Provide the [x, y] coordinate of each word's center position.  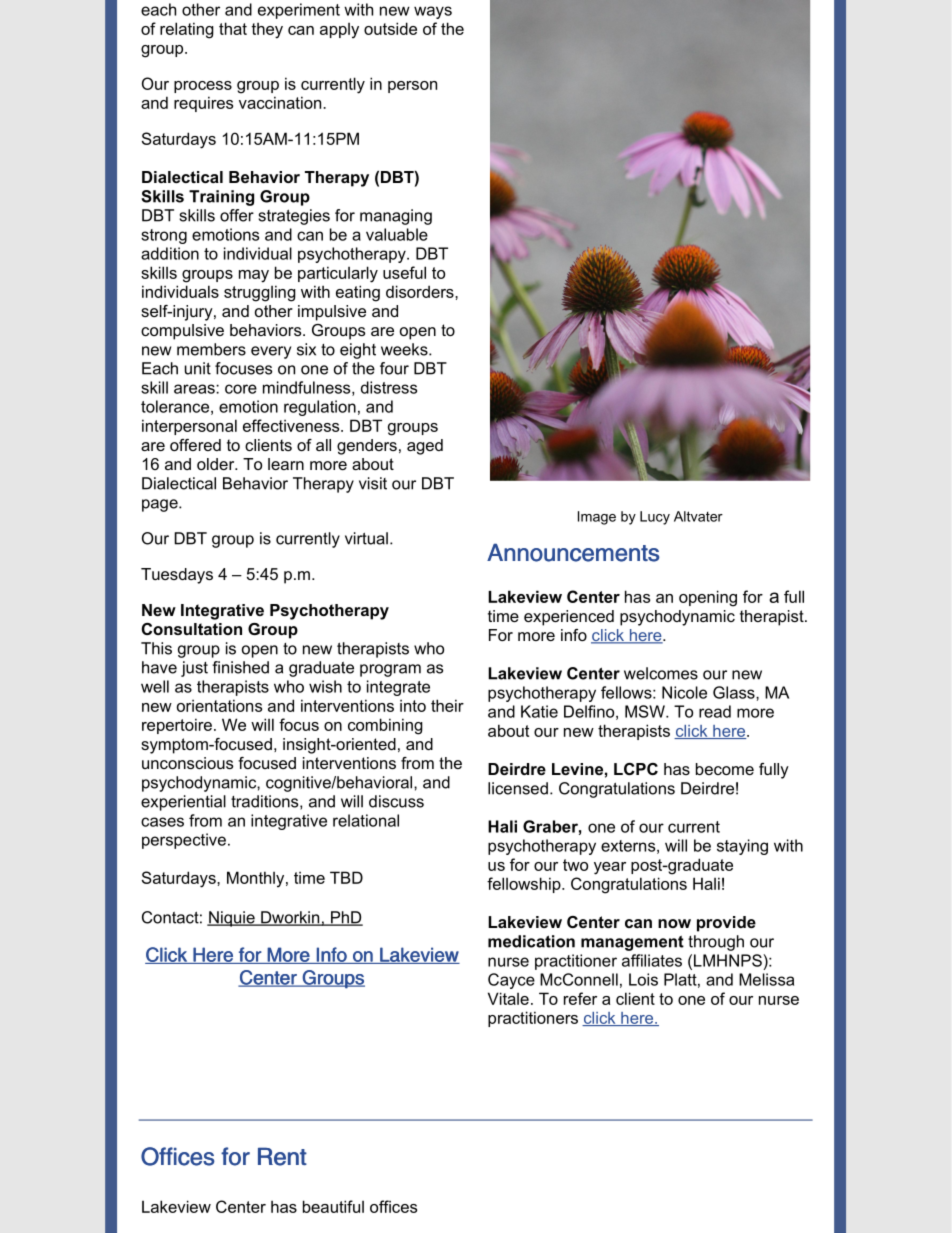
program [390, 670]
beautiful [333, 1206]
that [233, 28]
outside [390, 28]
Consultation [192, 629]
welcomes [661, 673]
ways [433, 12]
